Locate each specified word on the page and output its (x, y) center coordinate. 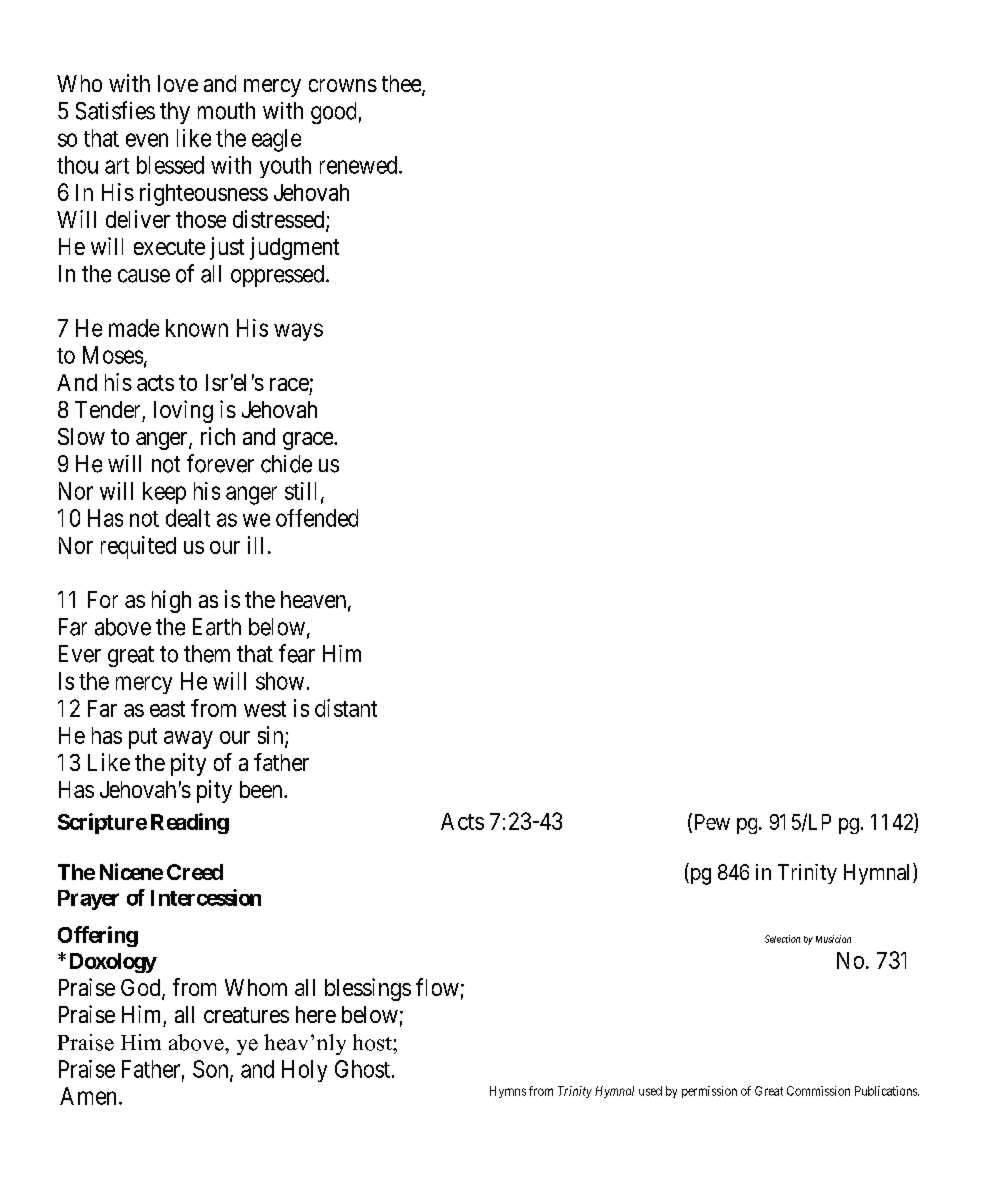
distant (346, 708)
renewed (360, 165)
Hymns (508, 1092)
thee (402, 85)
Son (212, 1070)
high (171, 601)
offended (317, 518)
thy (175, 113)
